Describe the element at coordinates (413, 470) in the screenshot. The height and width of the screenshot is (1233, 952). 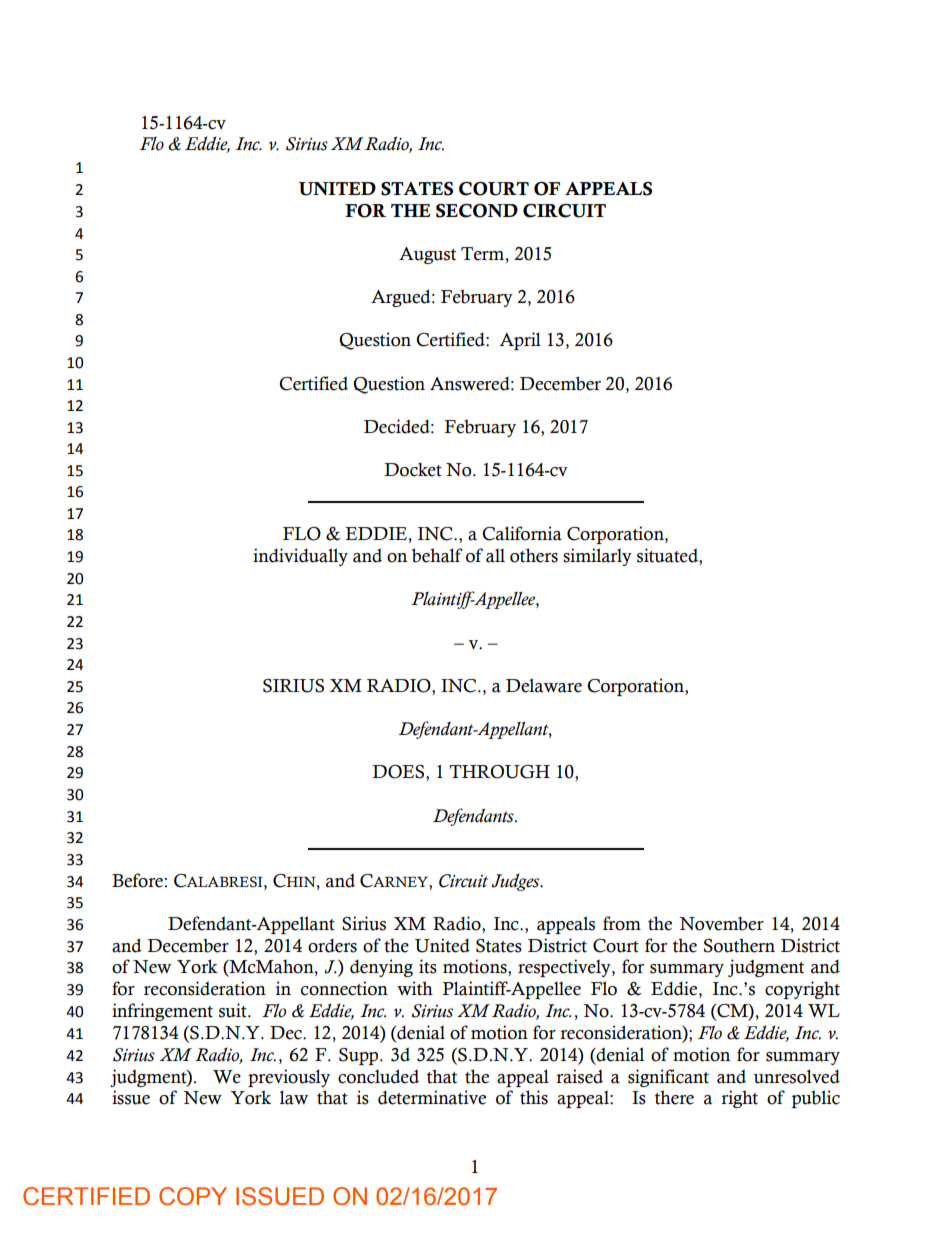
I see `Docket` at that location.
